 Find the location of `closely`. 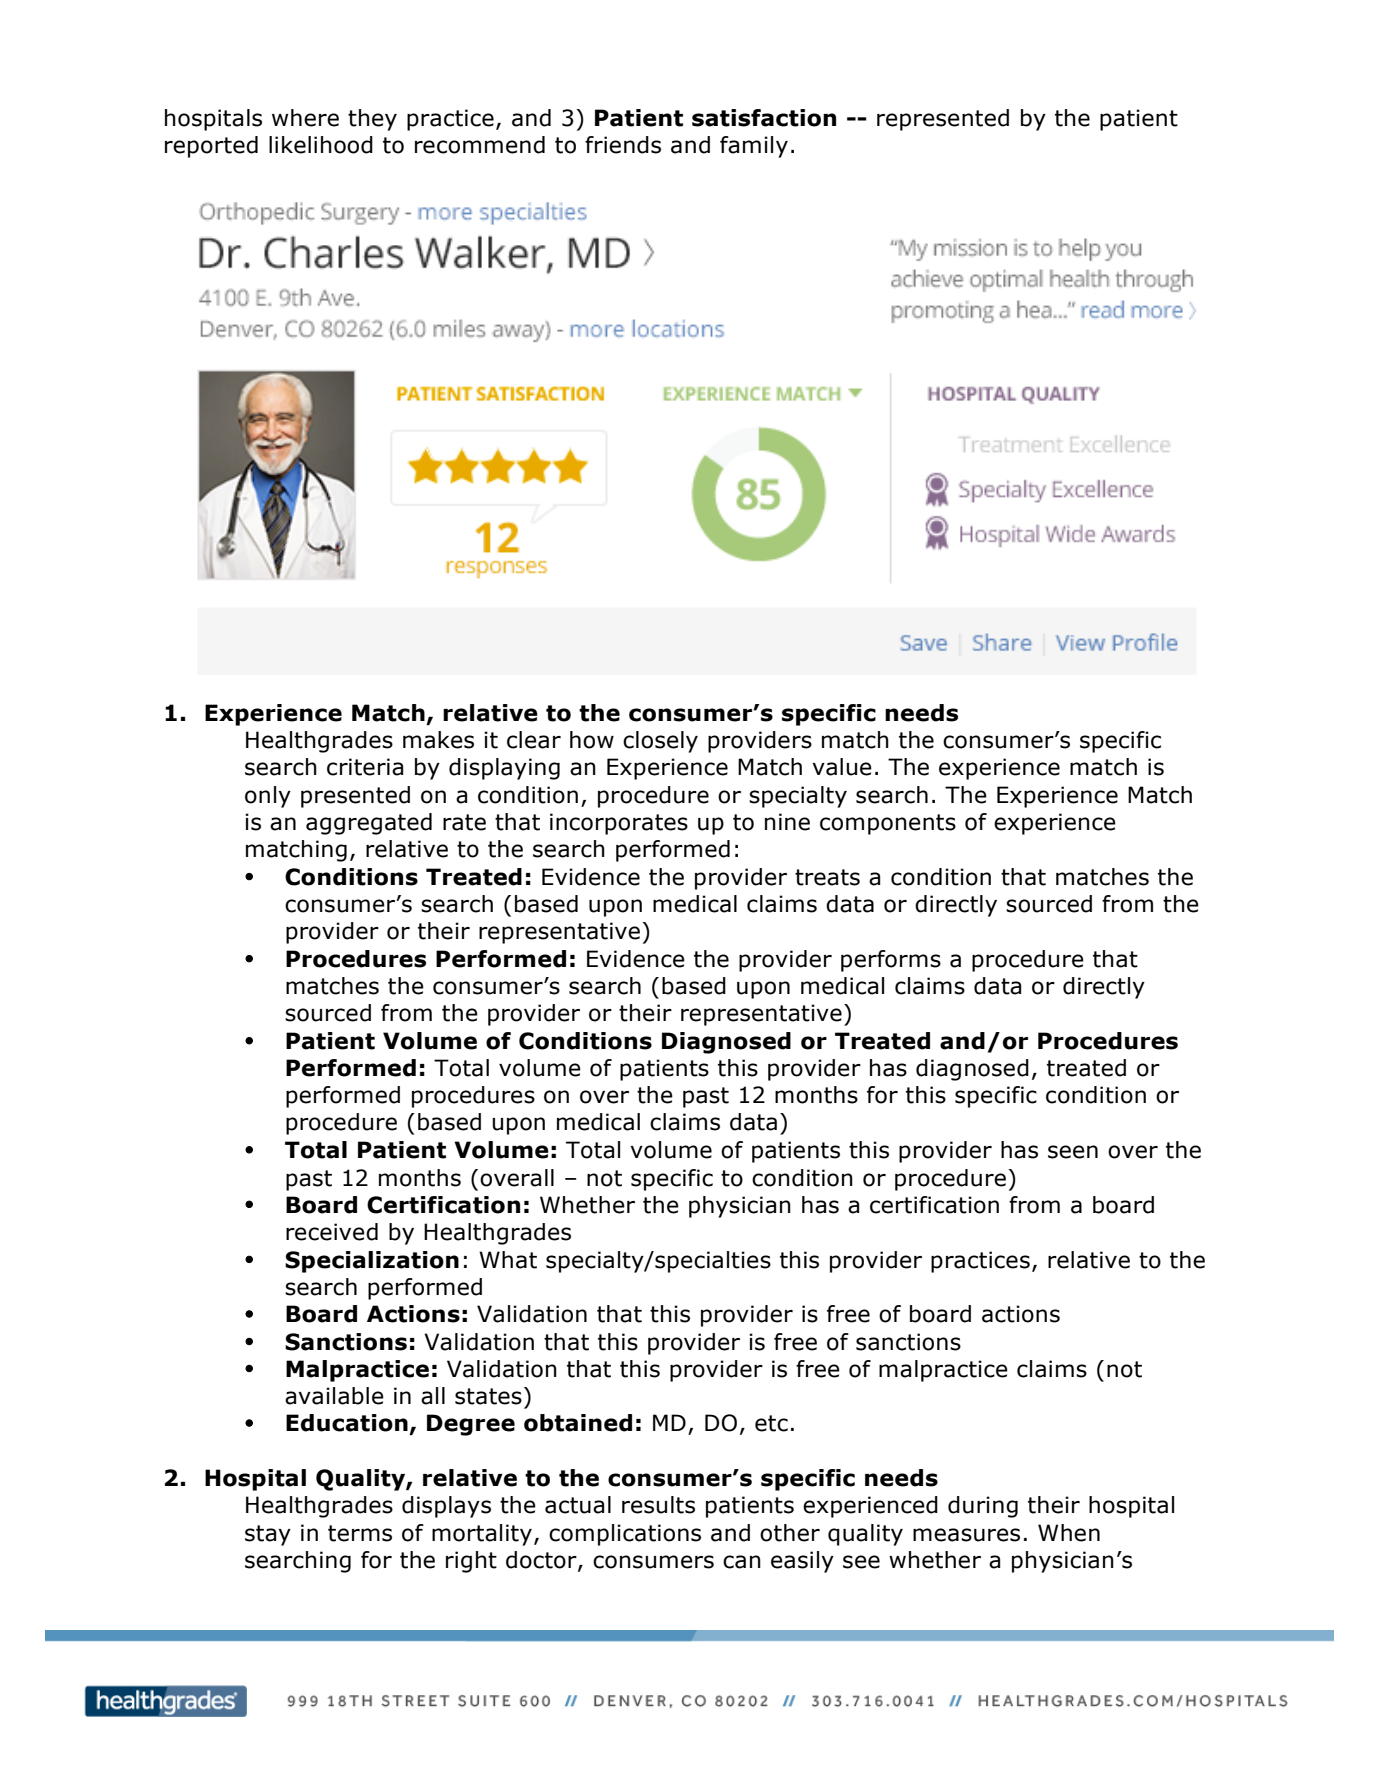

closely is located at coordinates (660, 742).
